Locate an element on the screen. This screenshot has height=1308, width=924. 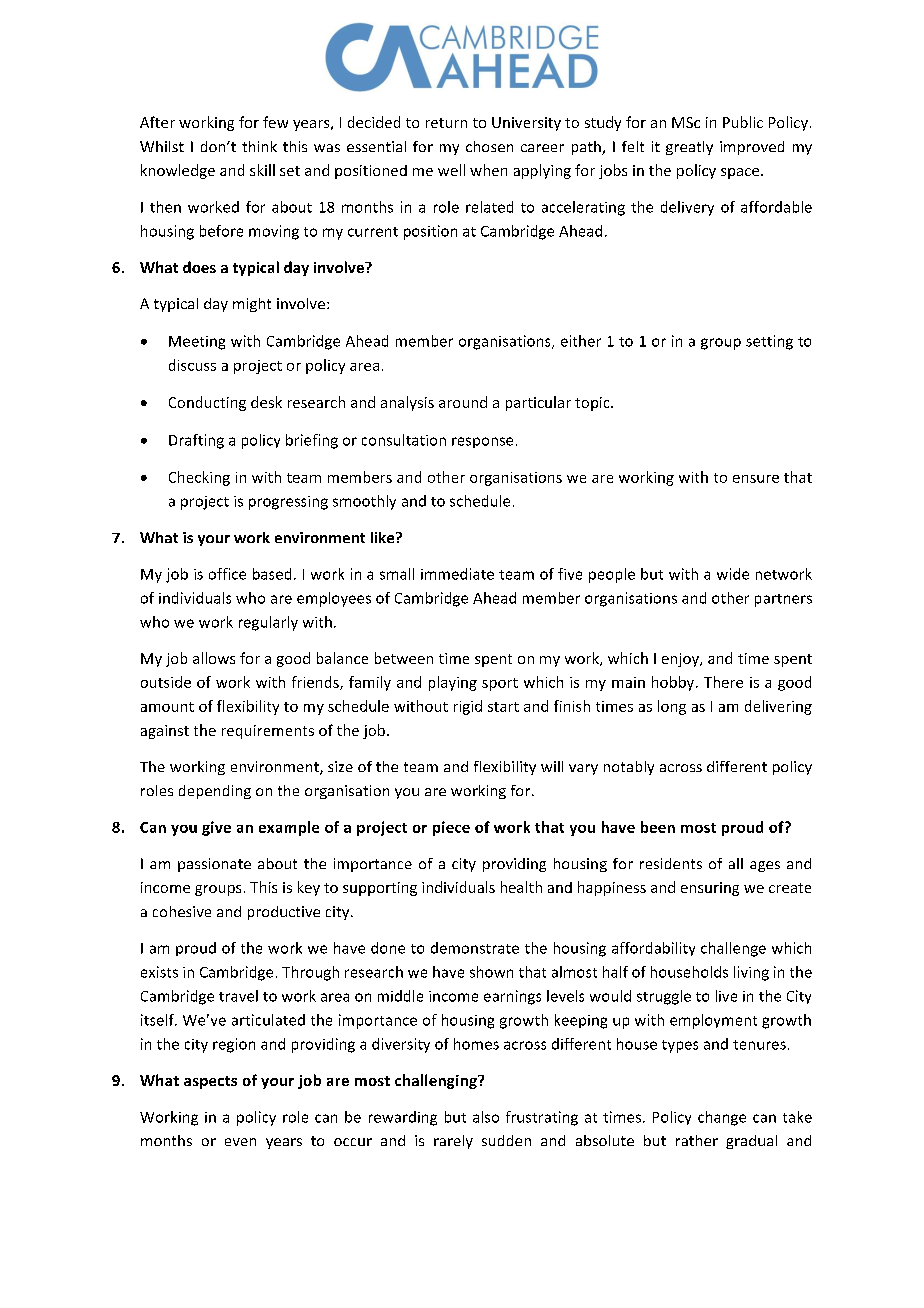
around is located at coordinates (463, 402).
